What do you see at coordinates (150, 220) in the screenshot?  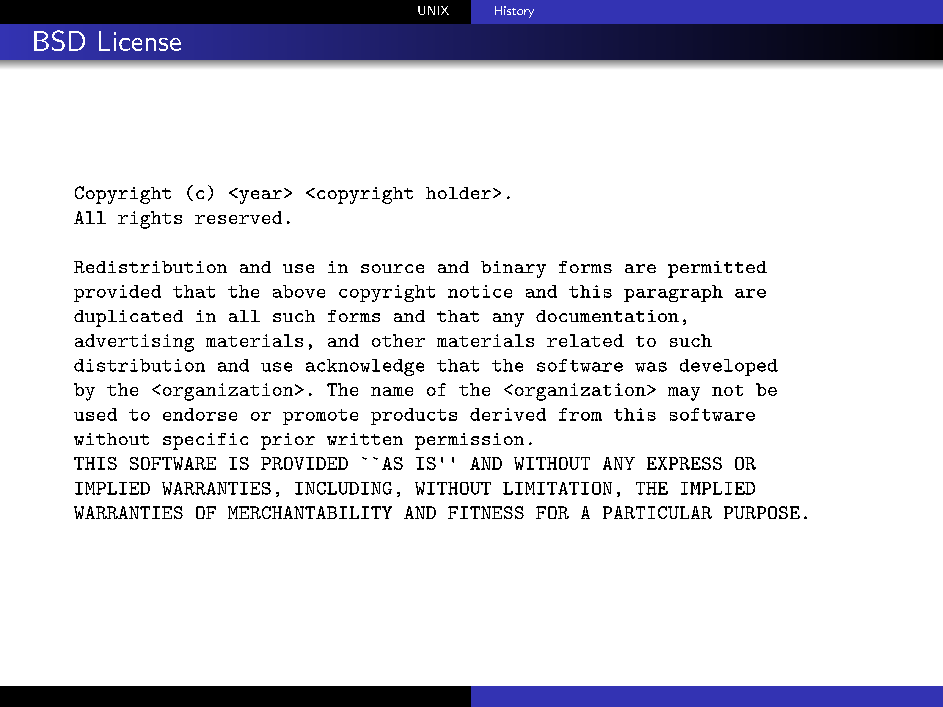 I see `rights` at bounding box center [150, 220].
